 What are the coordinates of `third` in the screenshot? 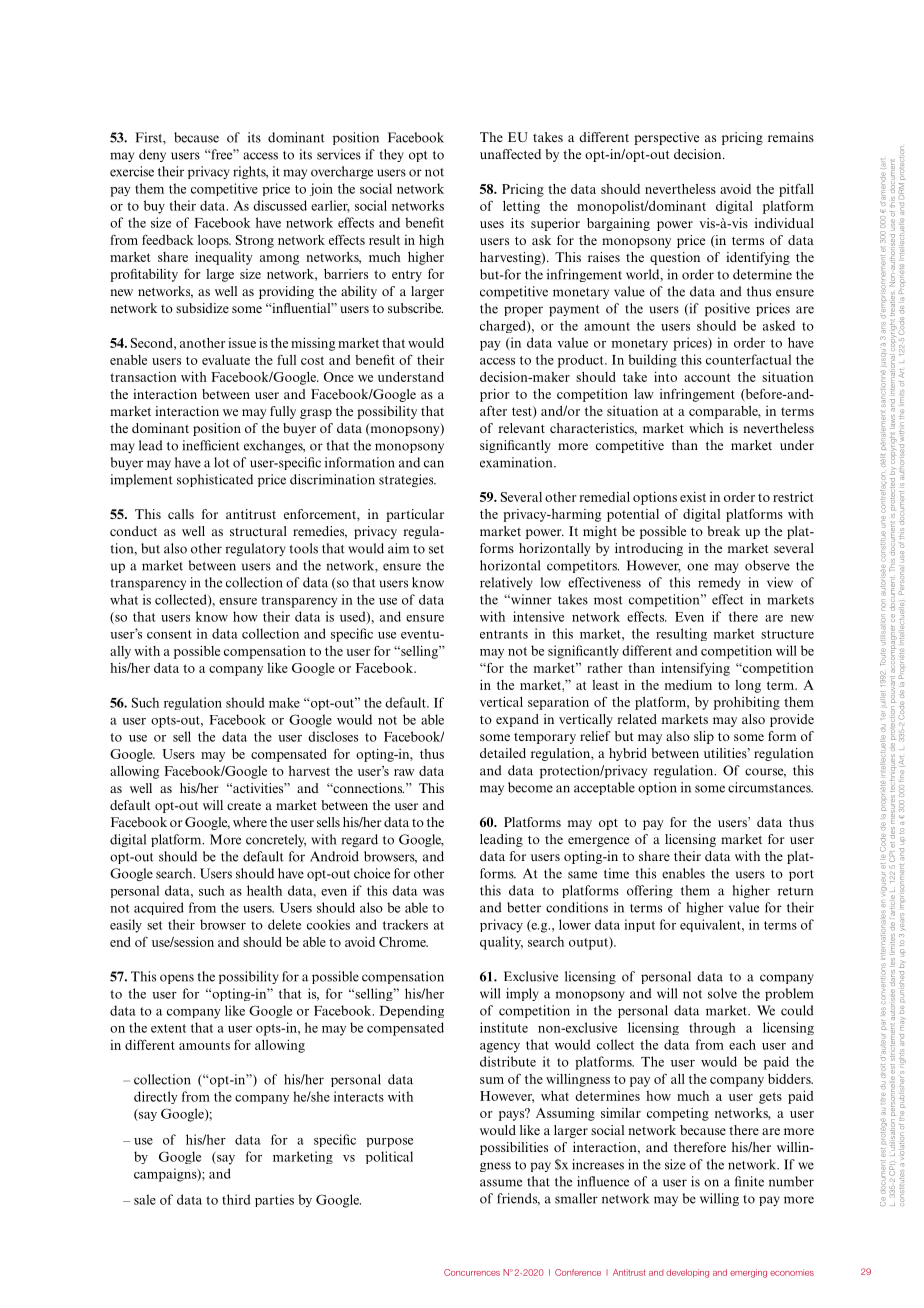 It's located at (236, 1199).
